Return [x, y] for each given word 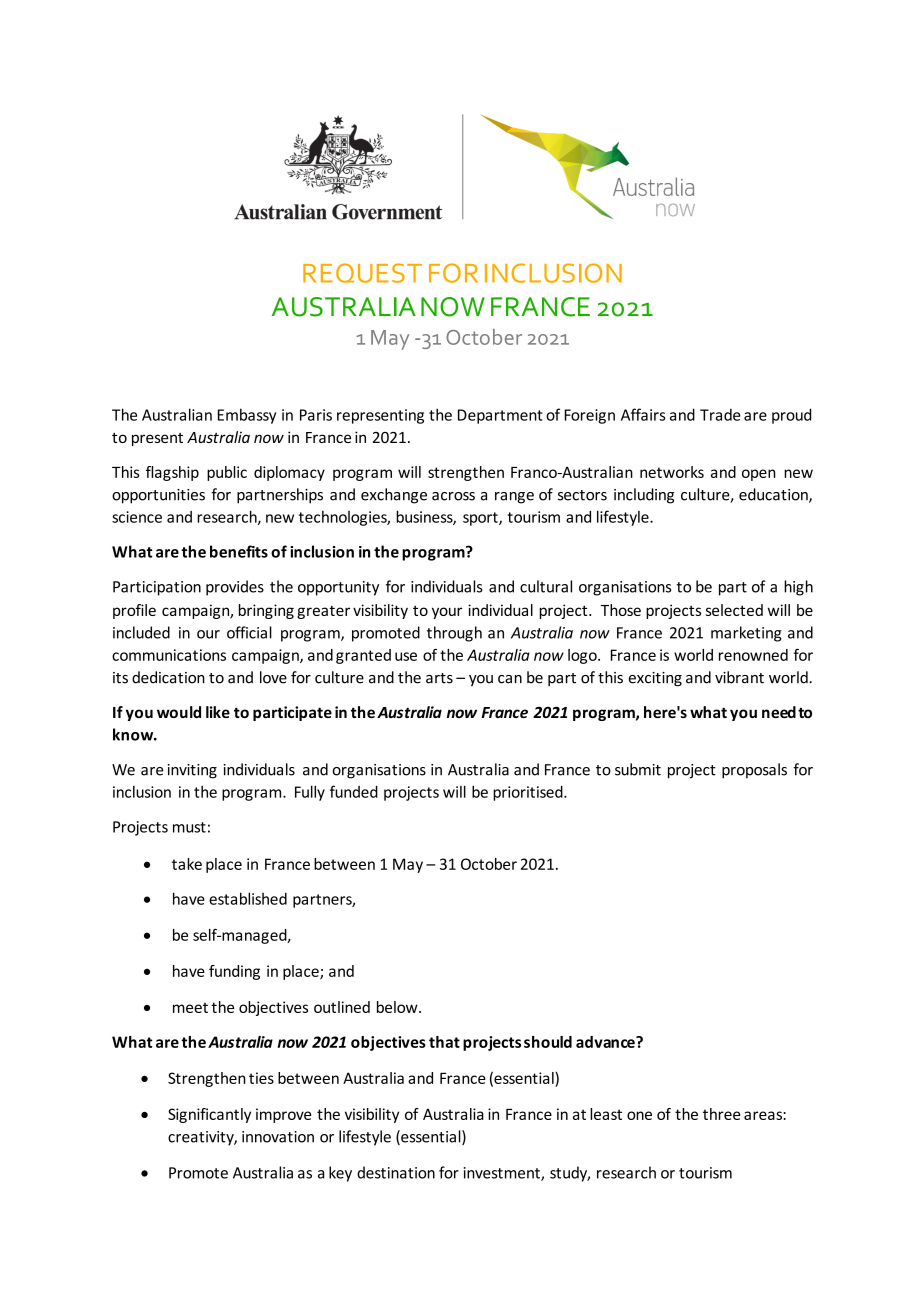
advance [606, 1042]
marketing [746, 634]
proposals [754, 771]
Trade [720, 414]
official [249, 632]
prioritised [529, 793]
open [759, 475]
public [227, 473]
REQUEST [362, 273]
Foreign [589, 416]
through [454, 634]
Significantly [209, 1115]
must [189, 827]
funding [234, 972]
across [453, 496]
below [398, 1007]
